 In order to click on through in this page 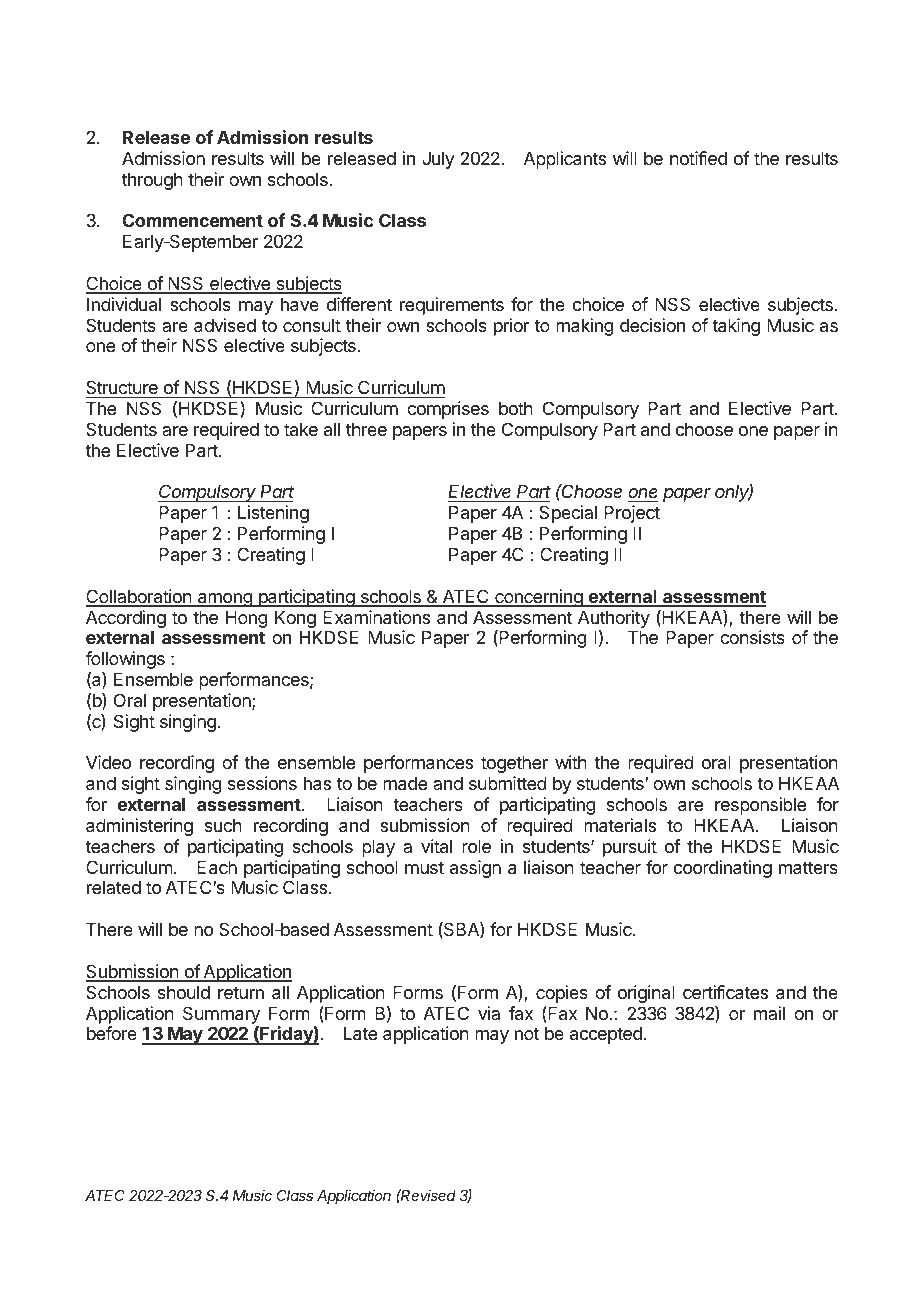, I will do `click(152, 181)`.
